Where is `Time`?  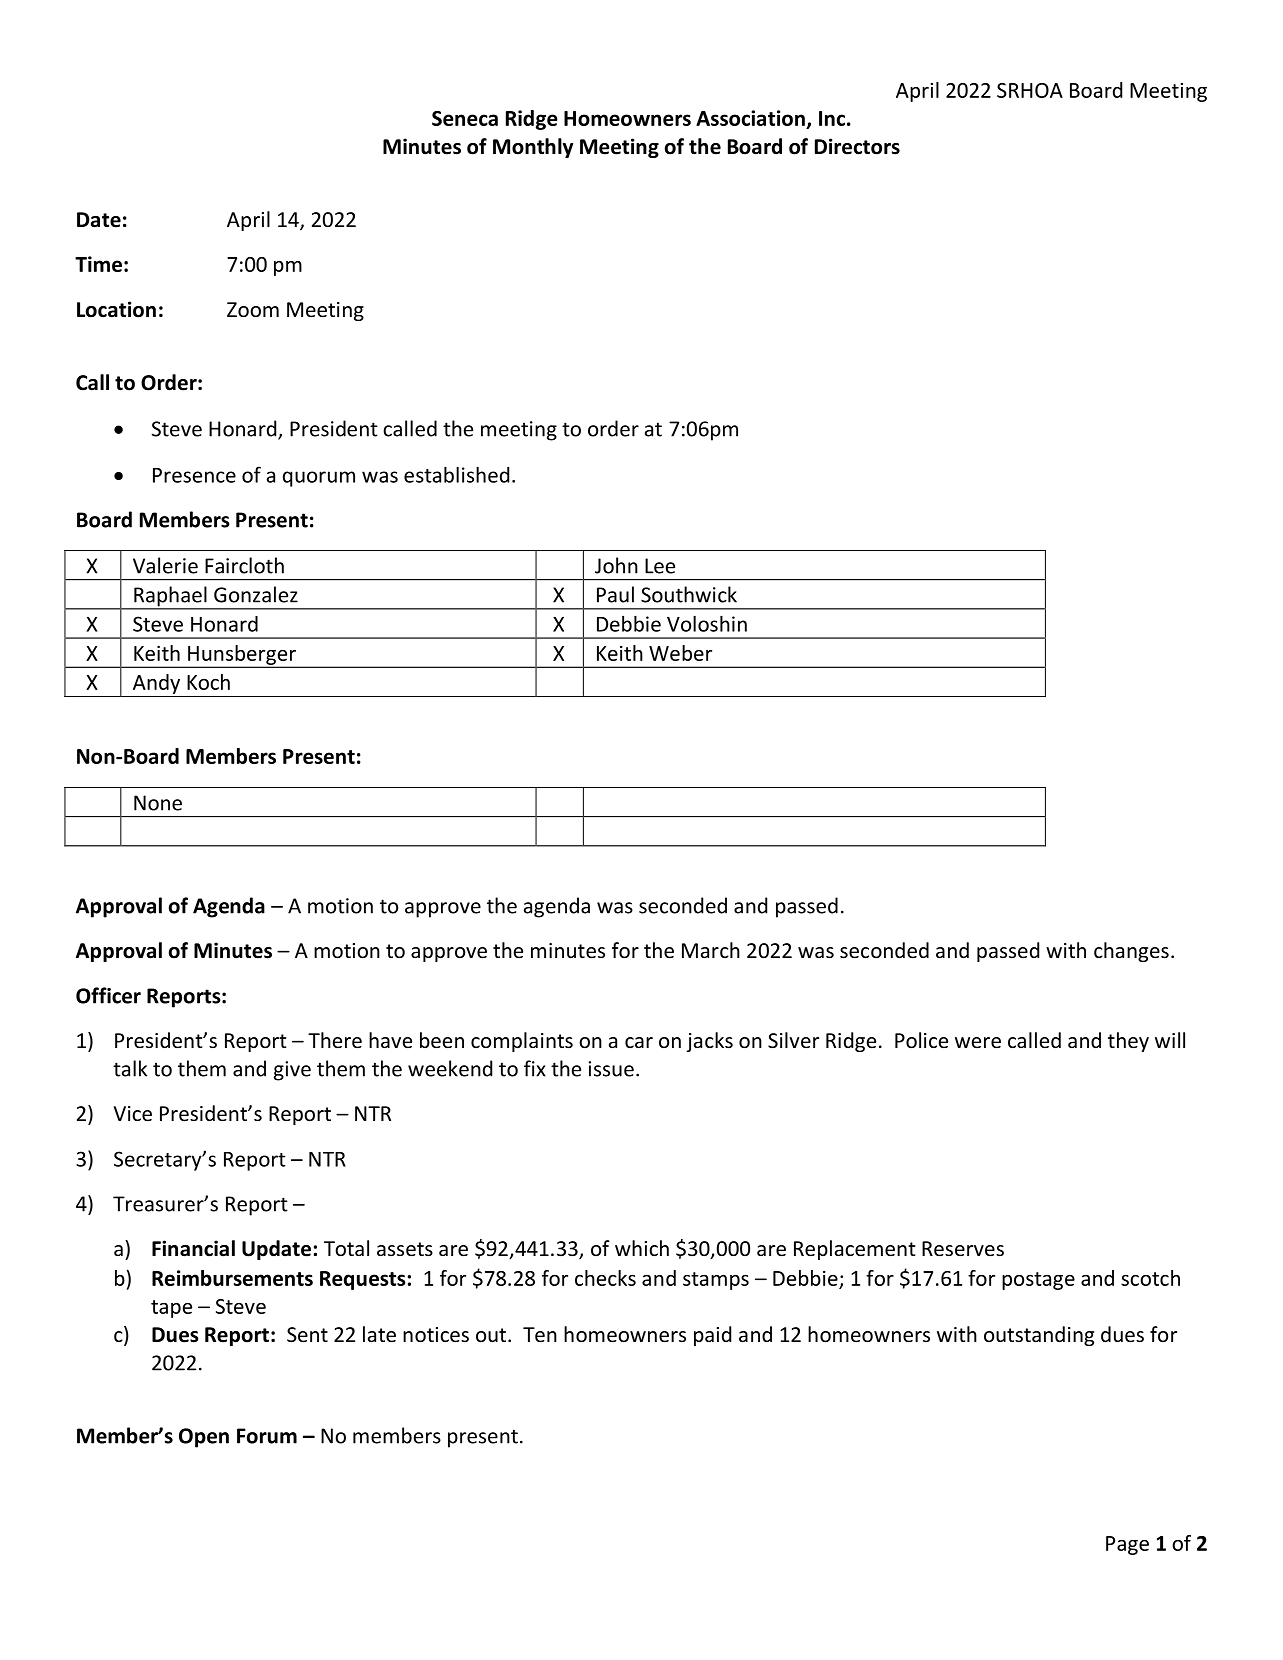
Time is located at coordinates (98, 264).
